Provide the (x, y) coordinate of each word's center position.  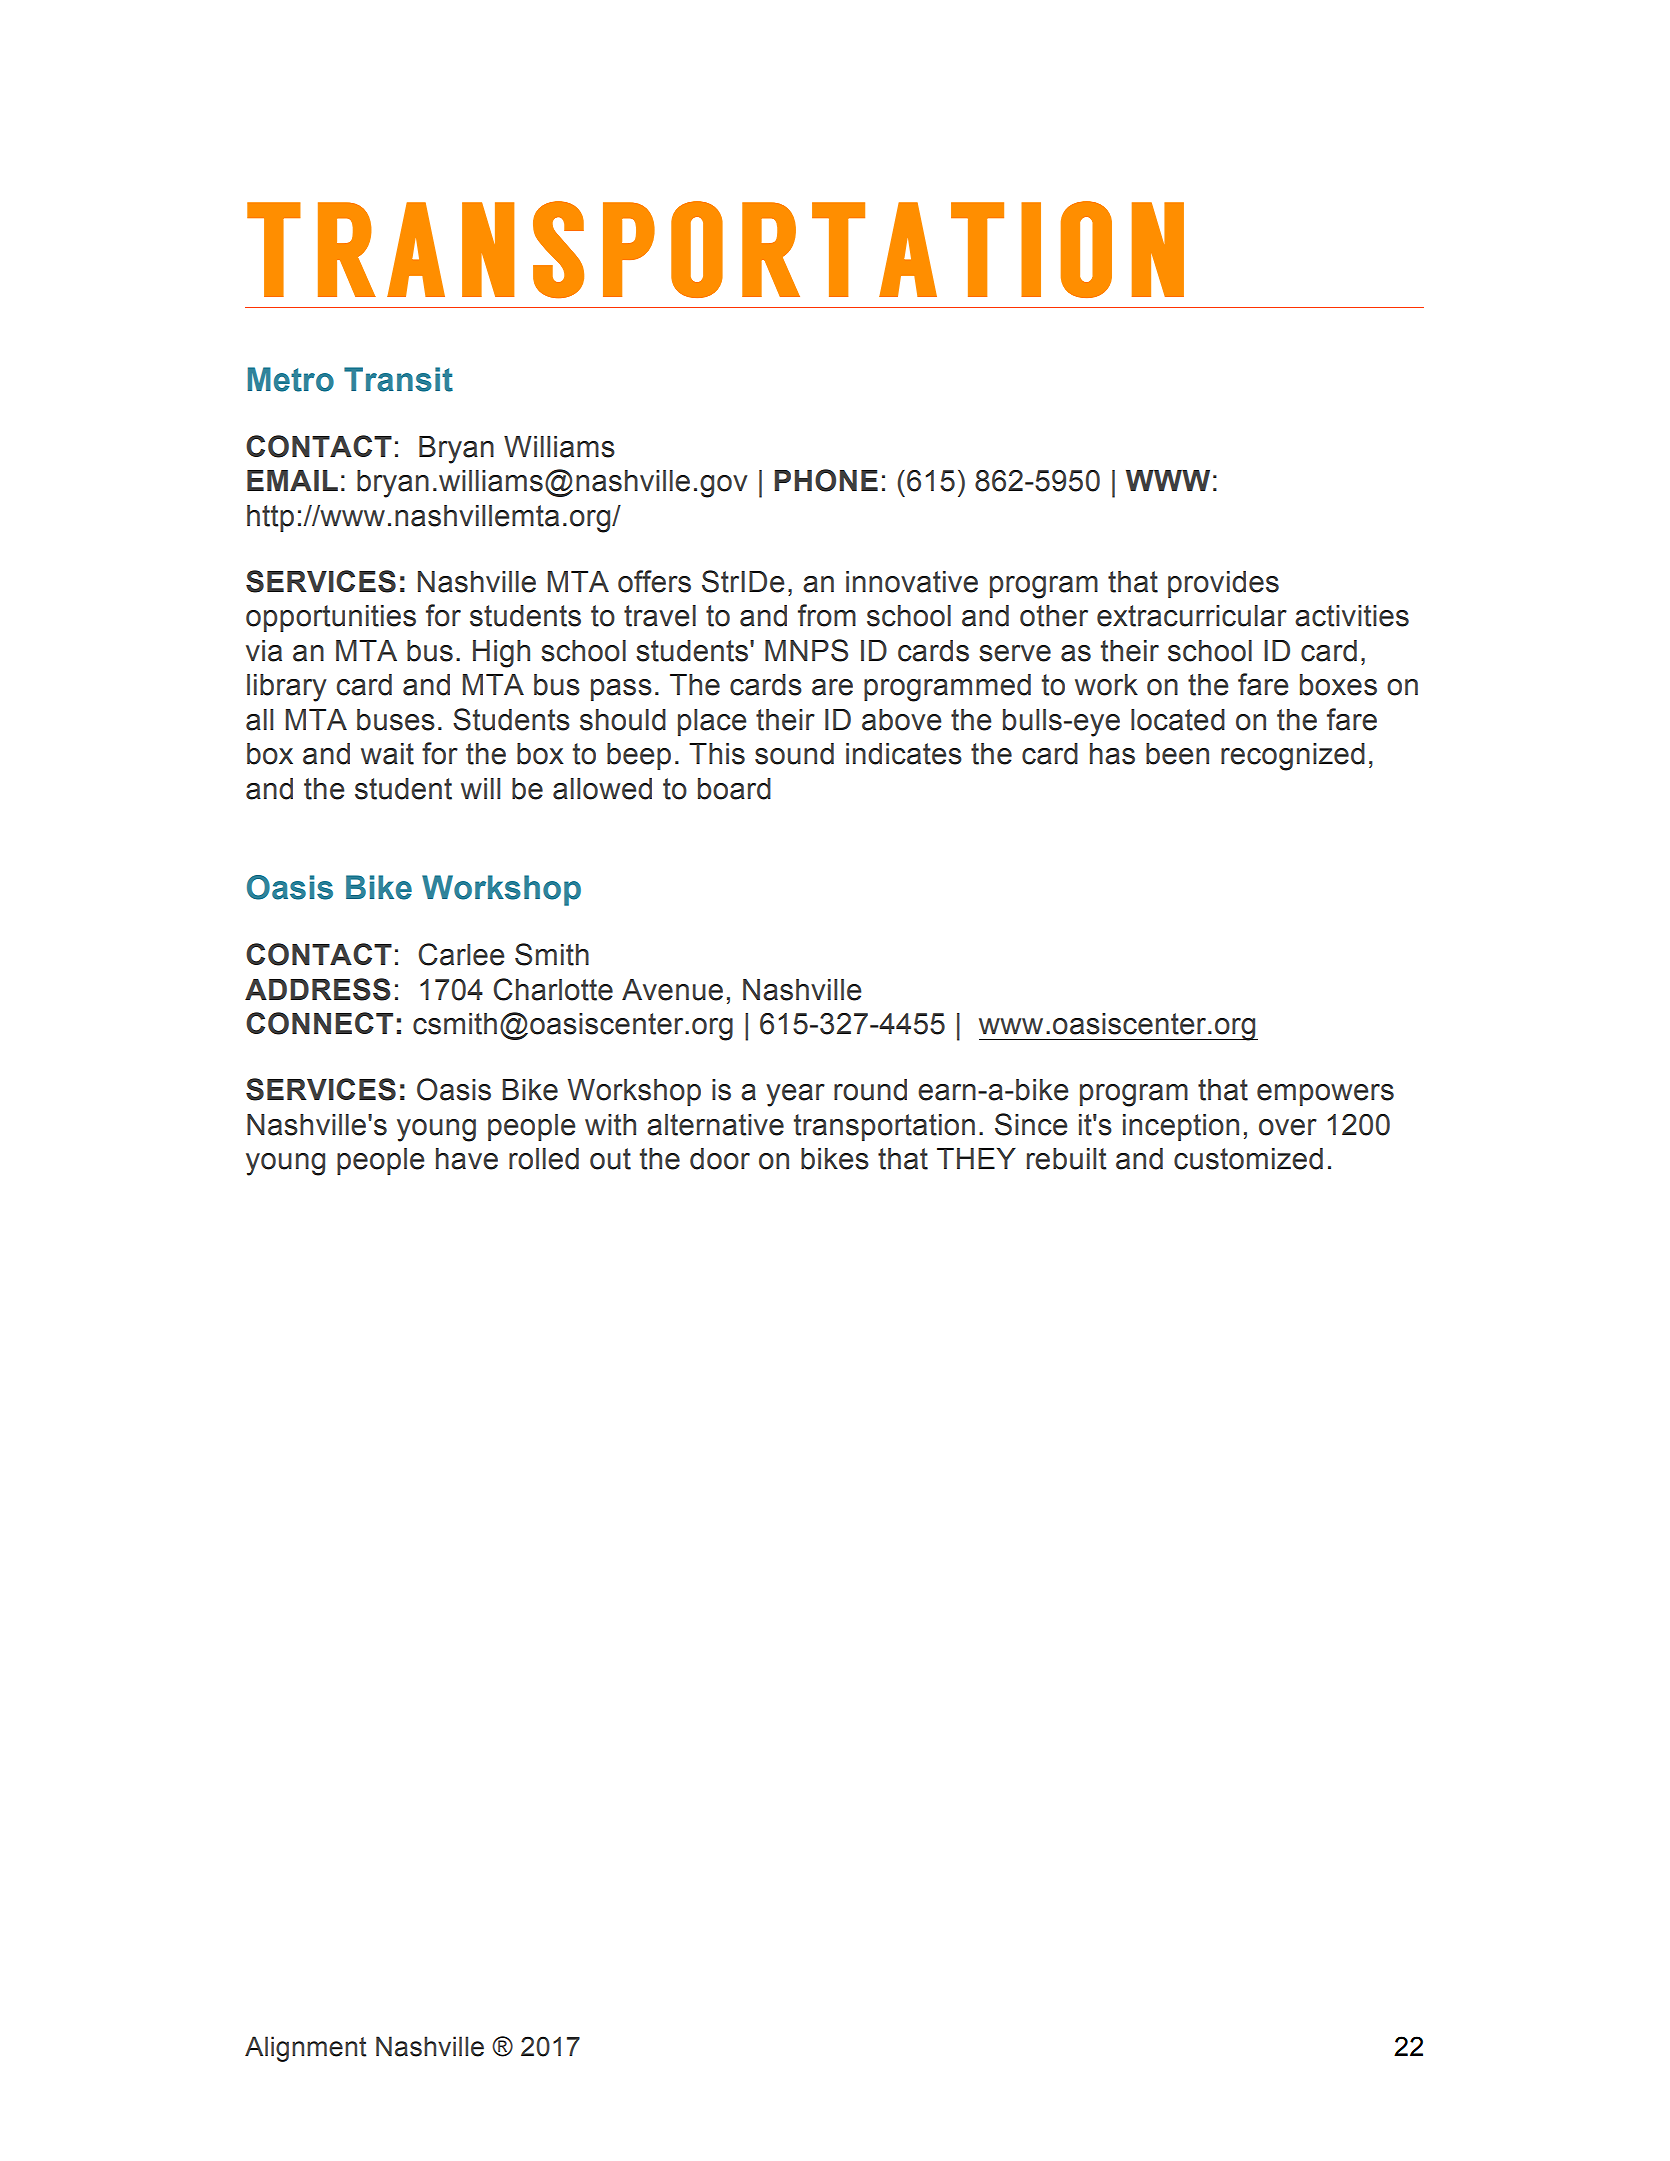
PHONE (826, 480)
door (720, 1159)
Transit (398, 379)
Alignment (305, 2049)
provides (1223, 584)
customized (1248, 1159)
